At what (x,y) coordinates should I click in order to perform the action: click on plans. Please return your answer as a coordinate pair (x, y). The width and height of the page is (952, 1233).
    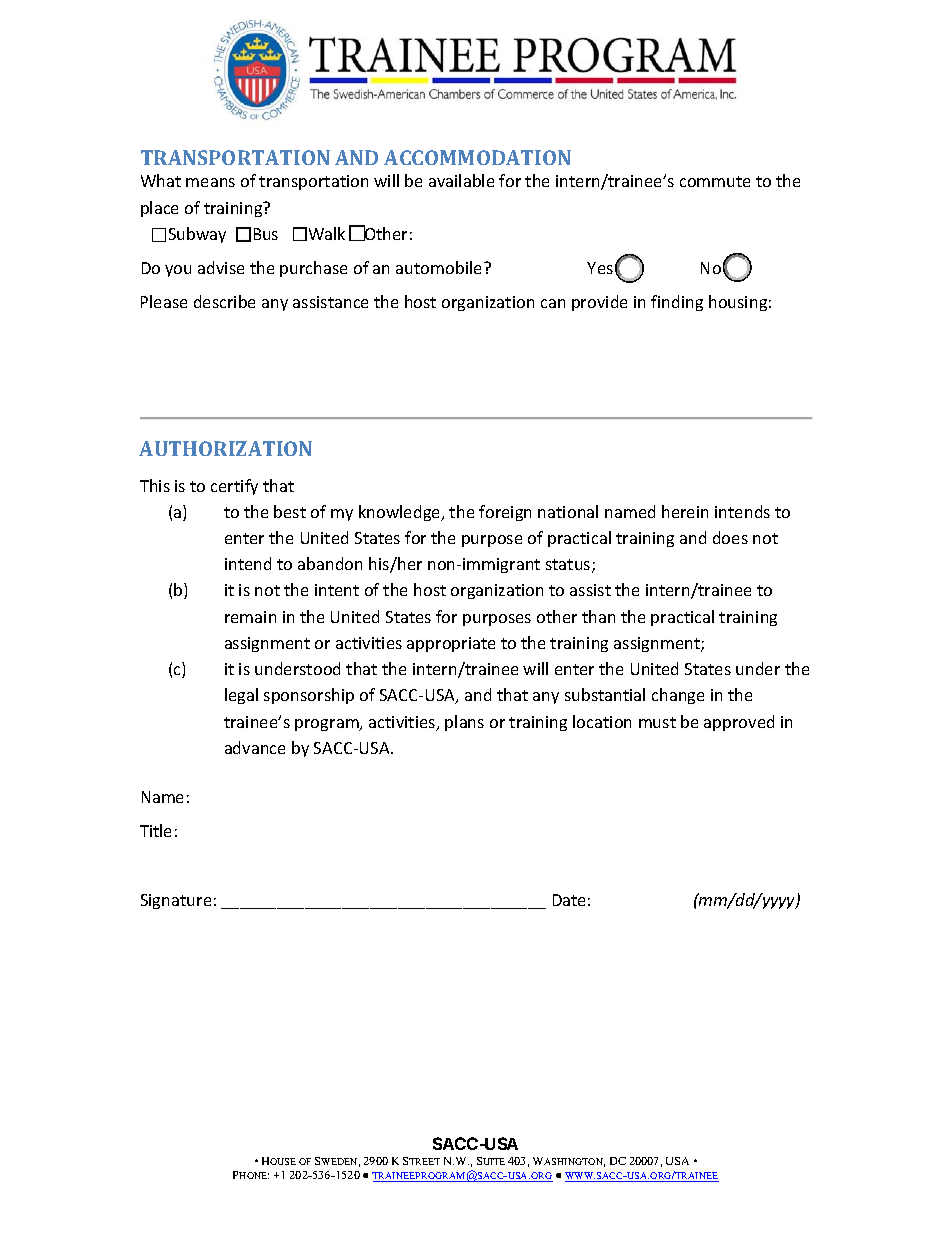
    Looking at the image, I should click on (464, 723).
